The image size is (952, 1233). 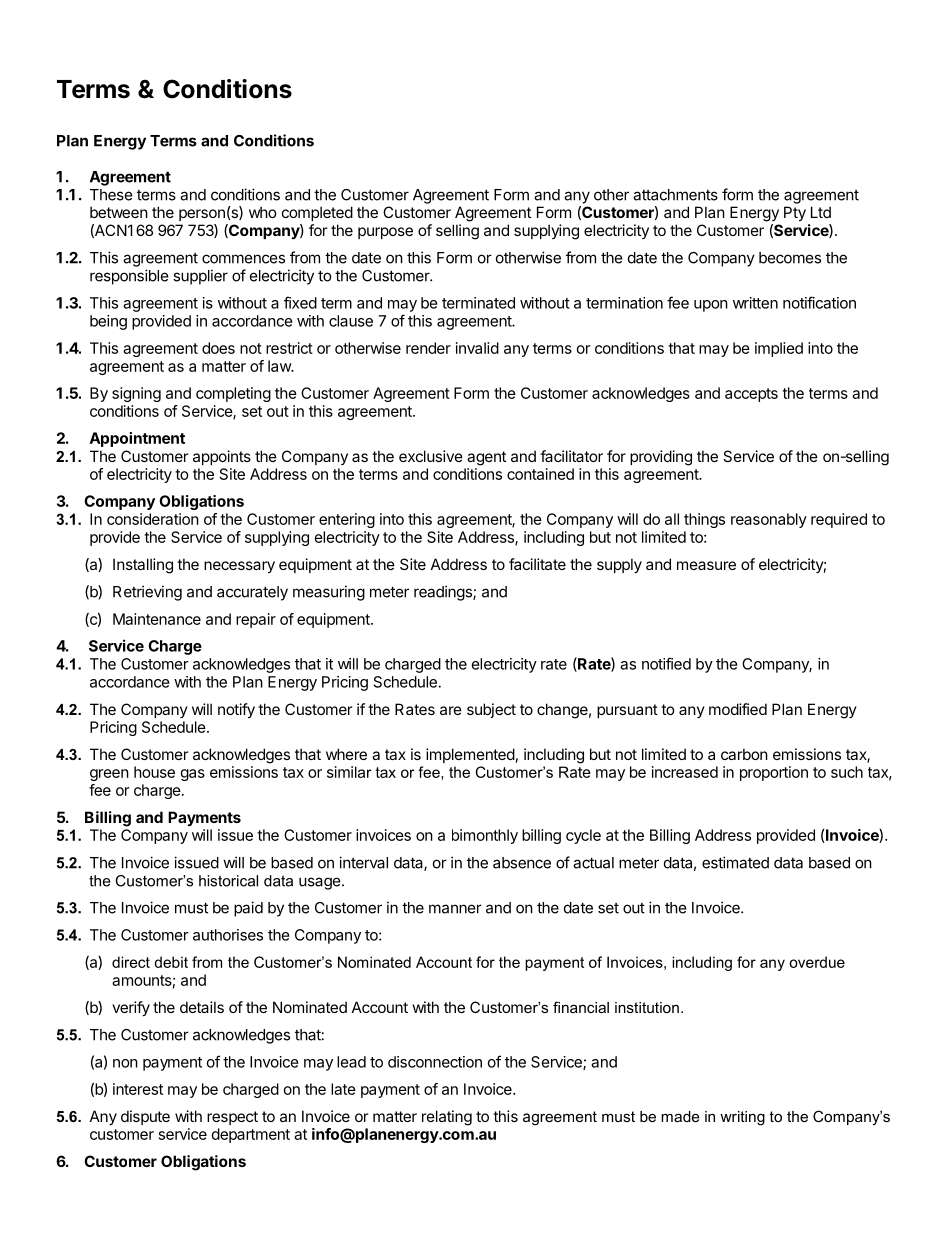 I want to click on respect, so click(x=232, y=1118).
